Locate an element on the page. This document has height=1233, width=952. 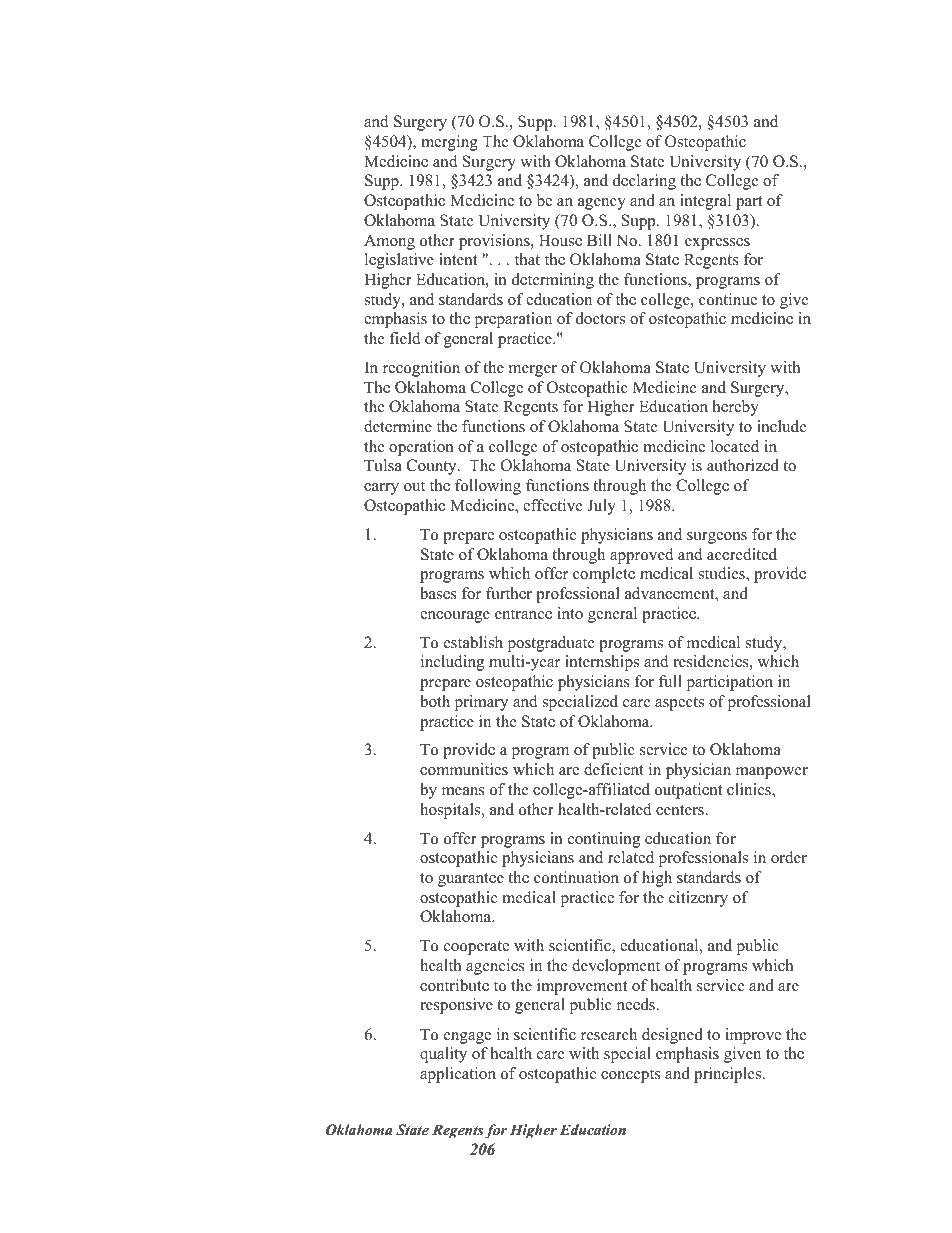
continuing is located at coordinates (604, 840).
